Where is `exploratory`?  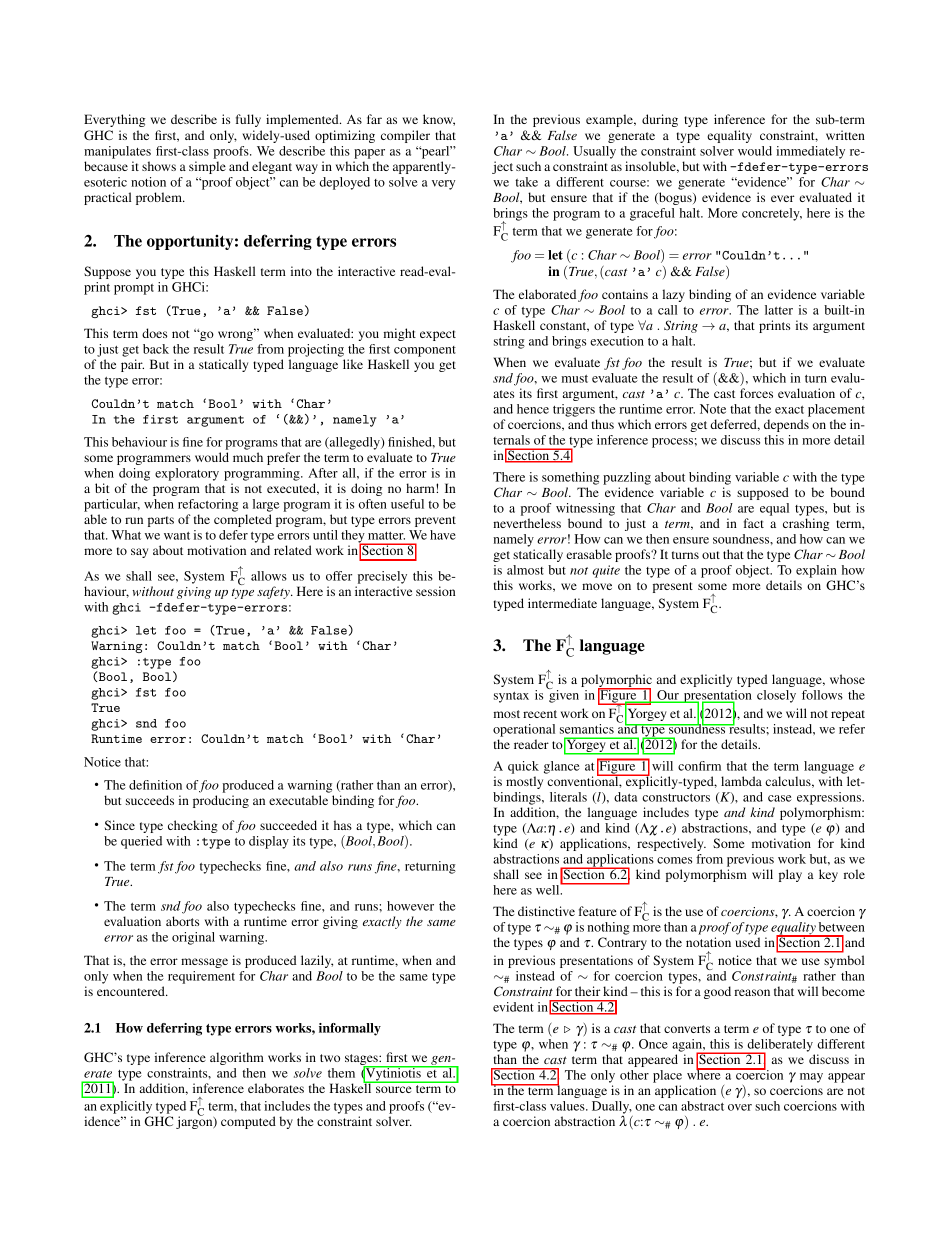
exploratory is located at coordinates (187, 474).
